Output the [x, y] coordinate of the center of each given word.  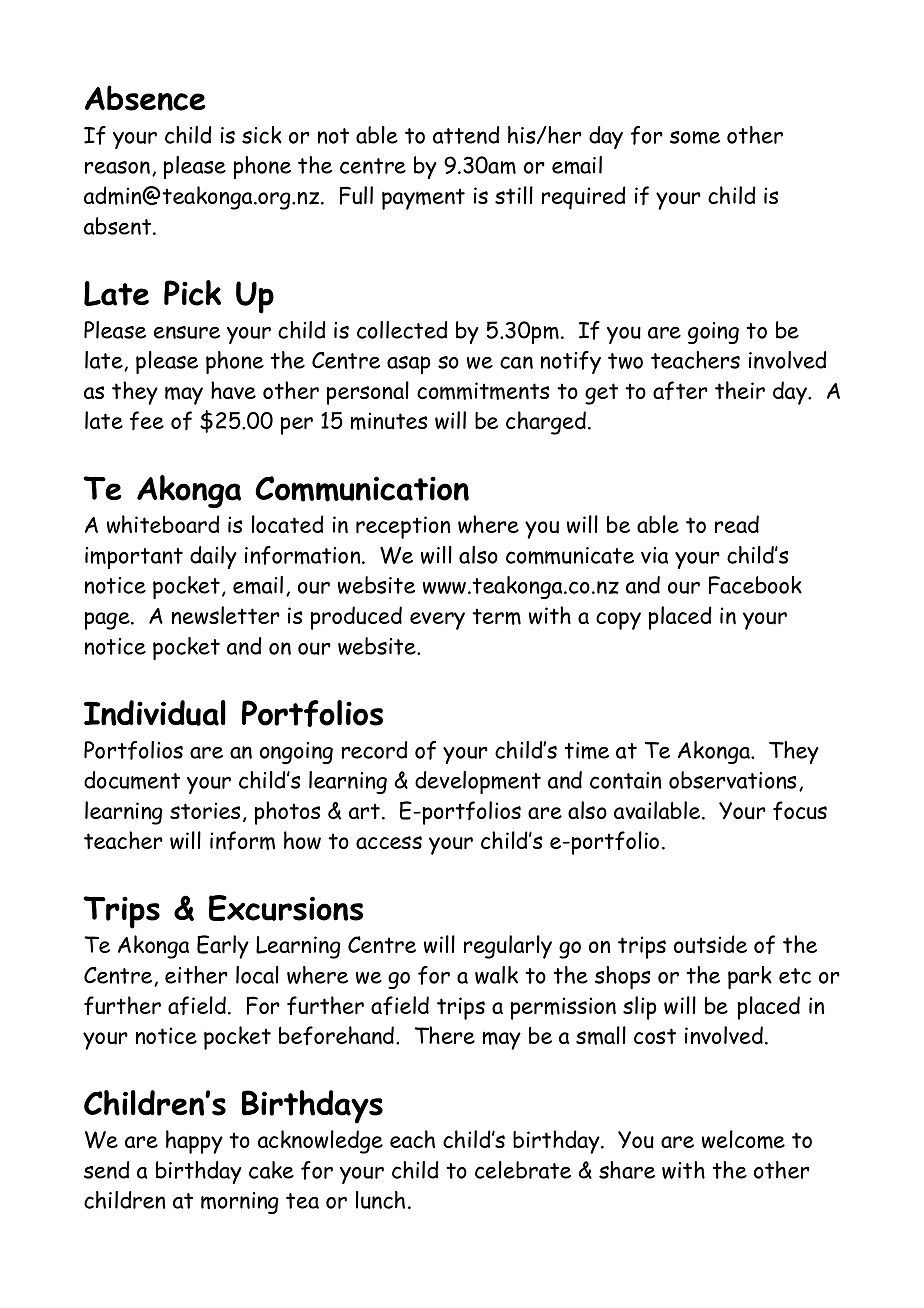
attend [466, 135]
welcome [743, 1139]
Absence [145, 98]
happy [194, 1142]
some [695, 138]
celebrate [523, 1170]
